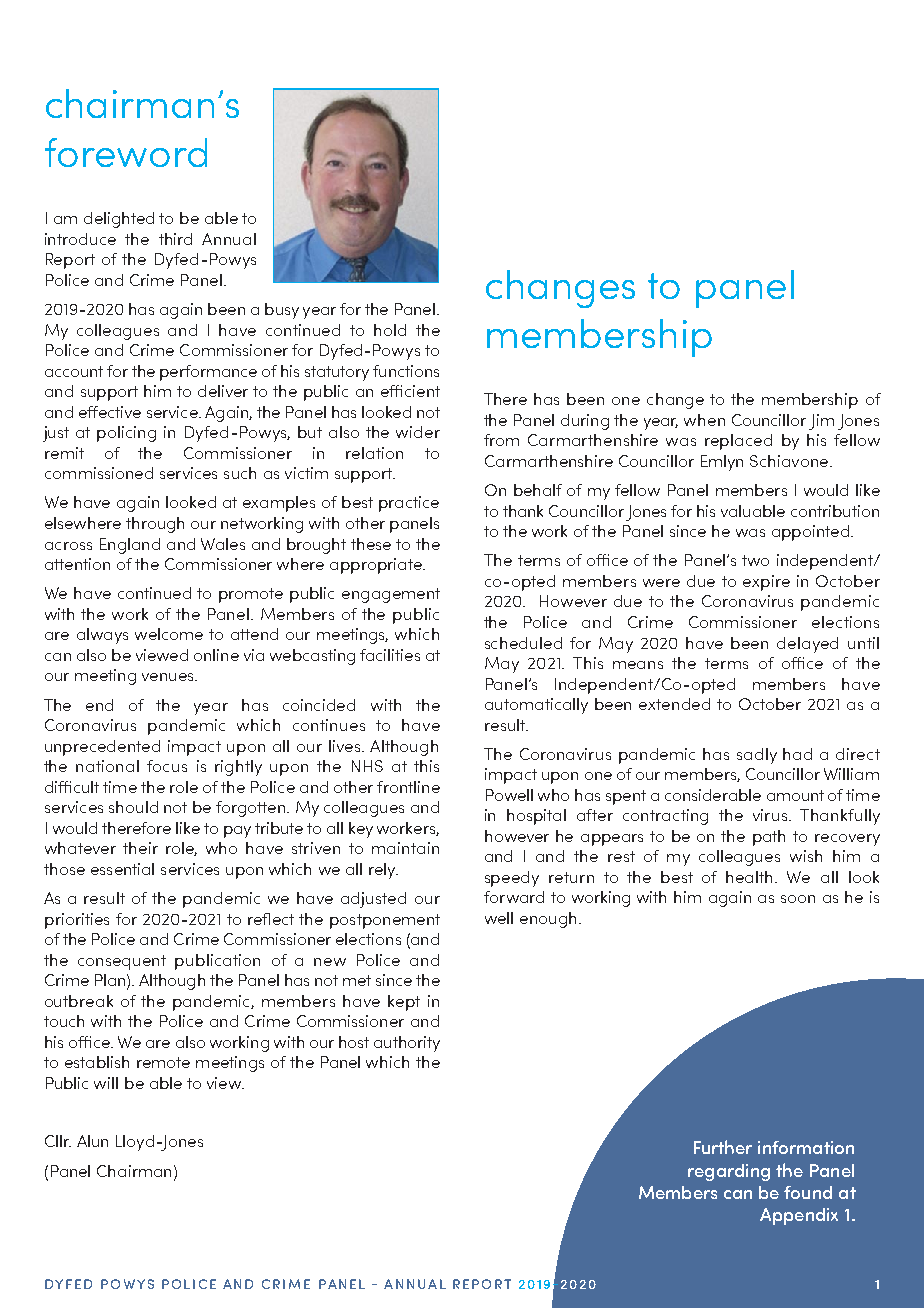 The width and height of the screenshot is (924, 1308). I want to click on Alun, so click(92, 1141).
